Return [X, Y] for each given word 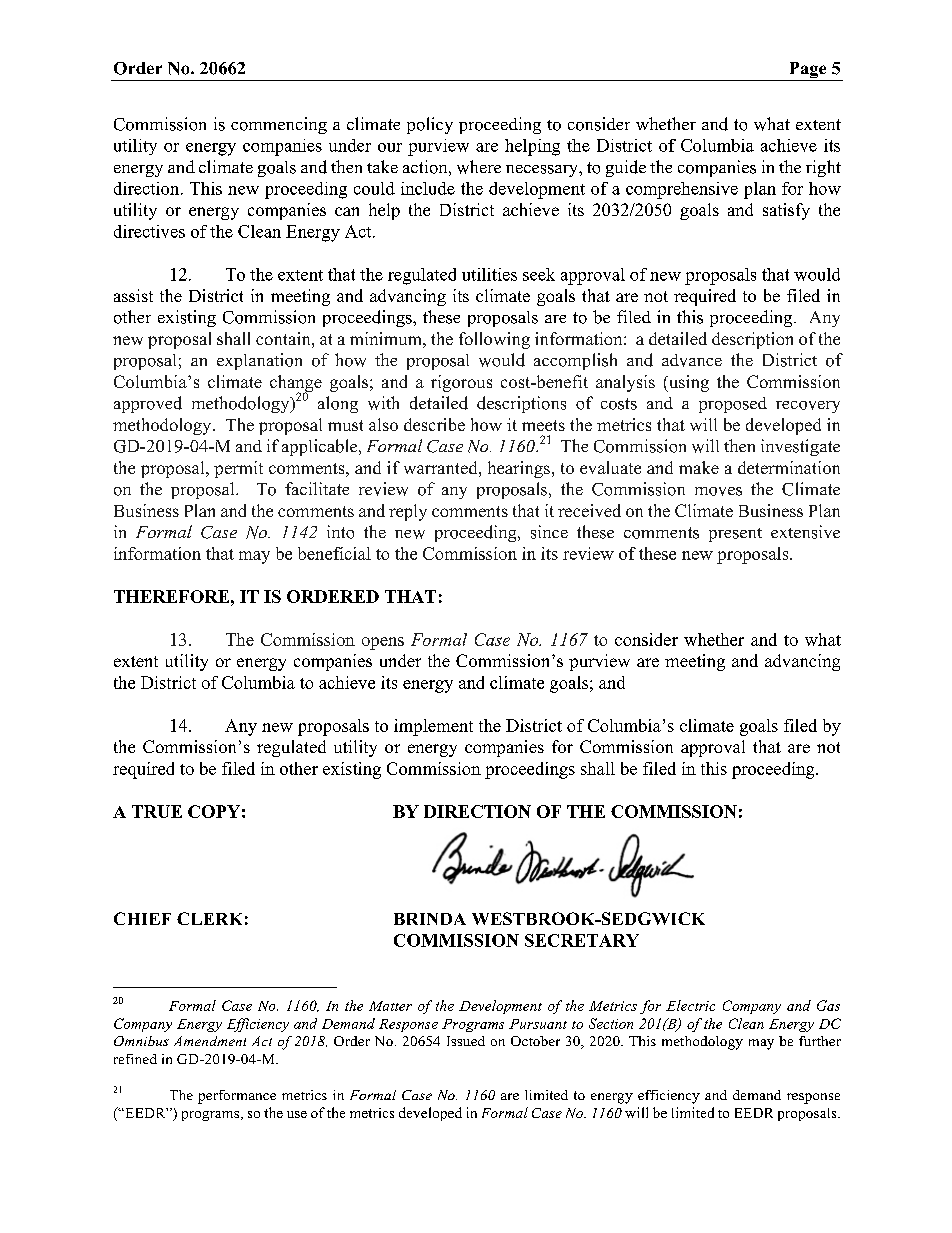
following [494, 340]
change [296, 384]
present [735, 535]
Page [808, 71]
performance [237, 1097]
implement [433, 727]
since [549, 532]
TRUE [157, 811]
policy [430, 125]
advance [692, 360]
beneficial [334, 553]
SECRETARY [582, 940]
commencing [279, 125]
